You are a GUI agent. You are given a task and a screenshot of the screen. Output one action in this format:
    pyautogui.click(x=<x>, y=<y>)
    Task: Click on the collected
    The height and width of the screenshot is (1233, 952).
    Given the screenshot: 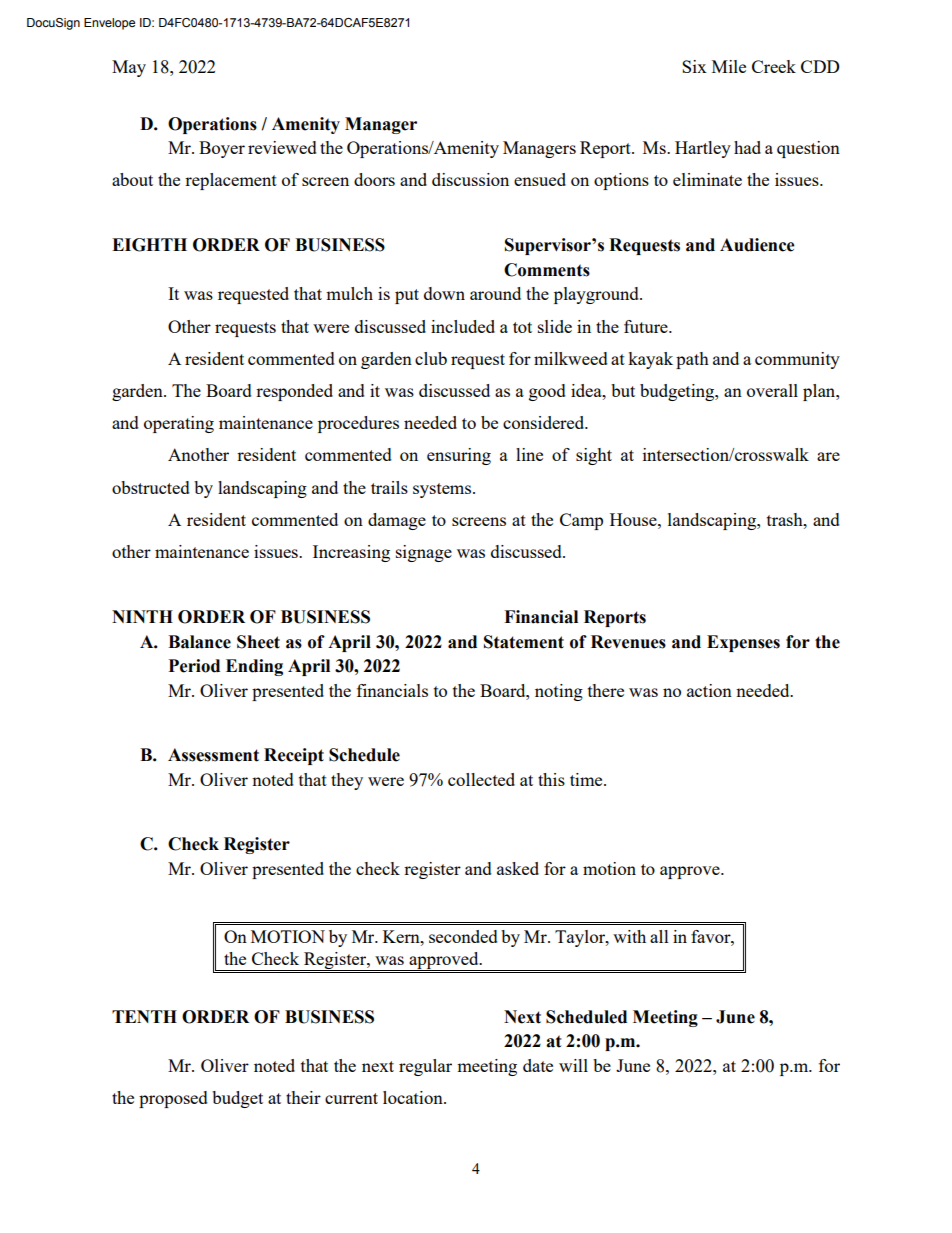 What is the action you would take?
    pyautogui.click(x=481, y=779)
